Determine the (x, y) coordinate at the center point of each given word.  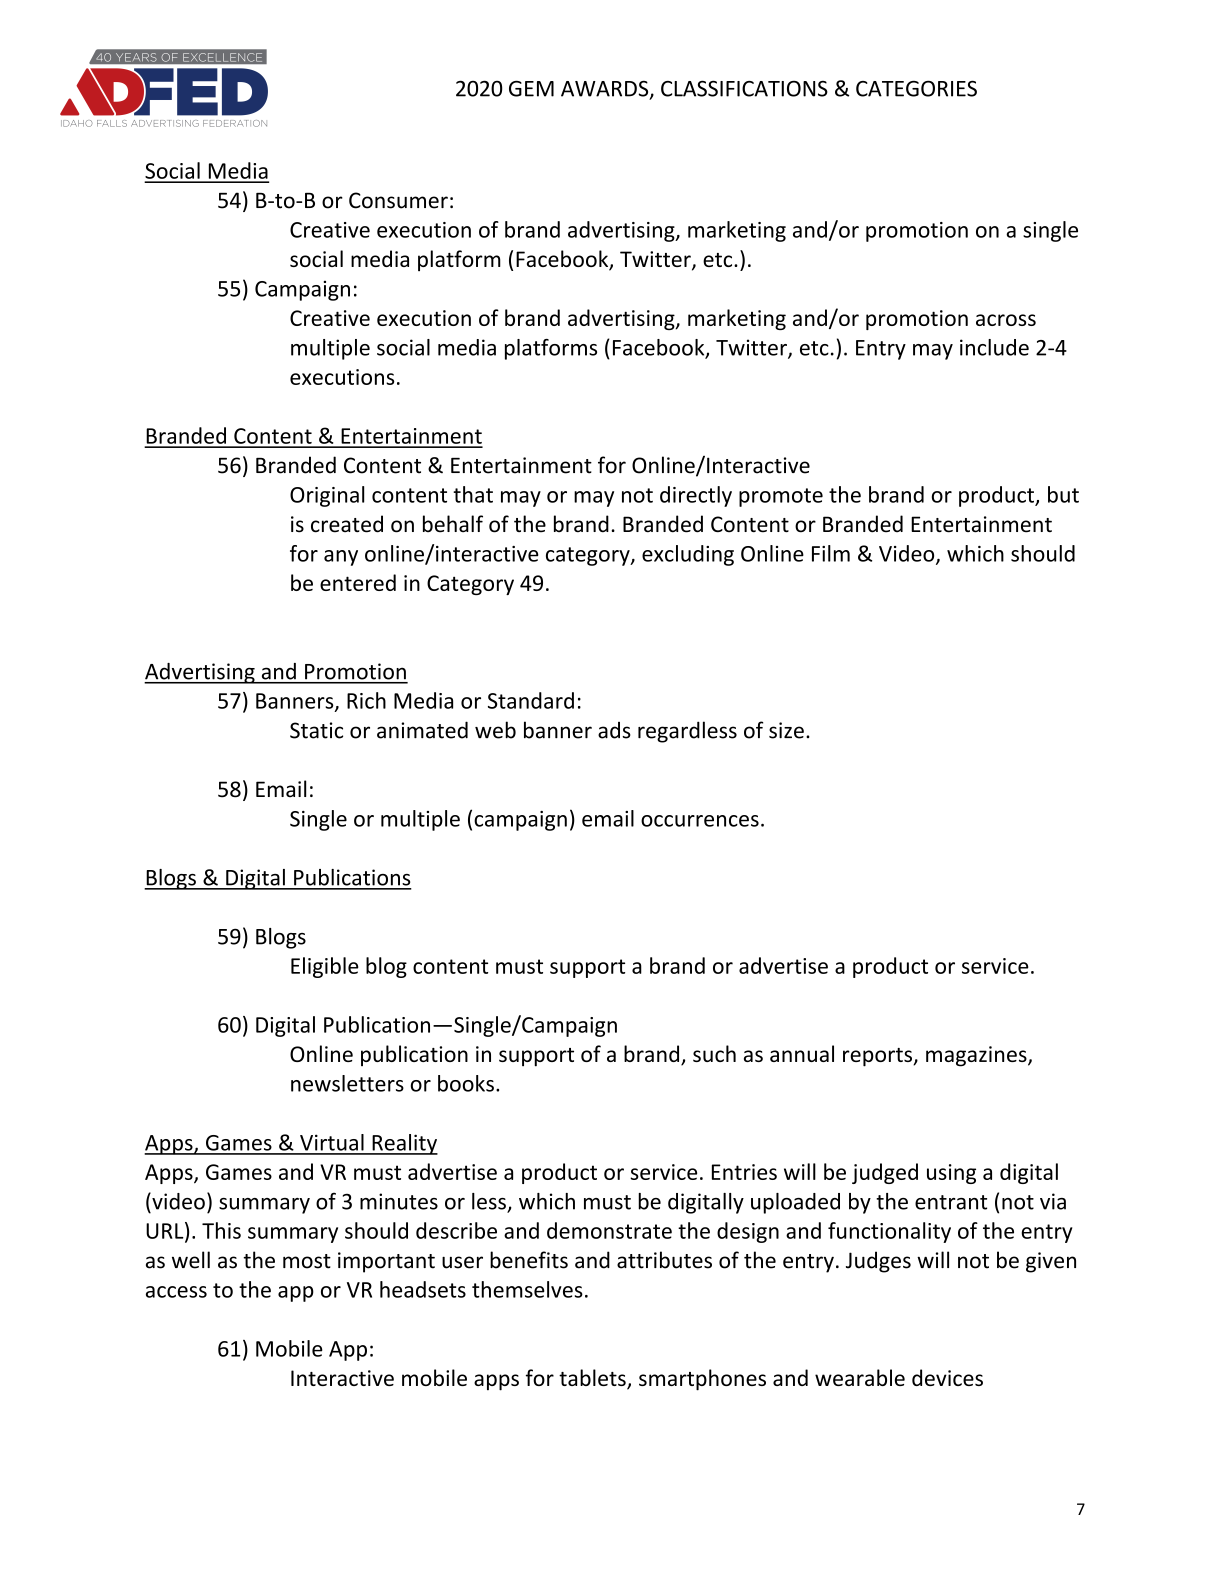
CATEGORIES (916, 88)
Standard (531, 700)
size (786, 730)
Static (316, 730)
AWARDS (606, 89)
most (307, 1261)
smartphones (702, 1380)
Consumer (398, 200)
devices (947, 1377)
